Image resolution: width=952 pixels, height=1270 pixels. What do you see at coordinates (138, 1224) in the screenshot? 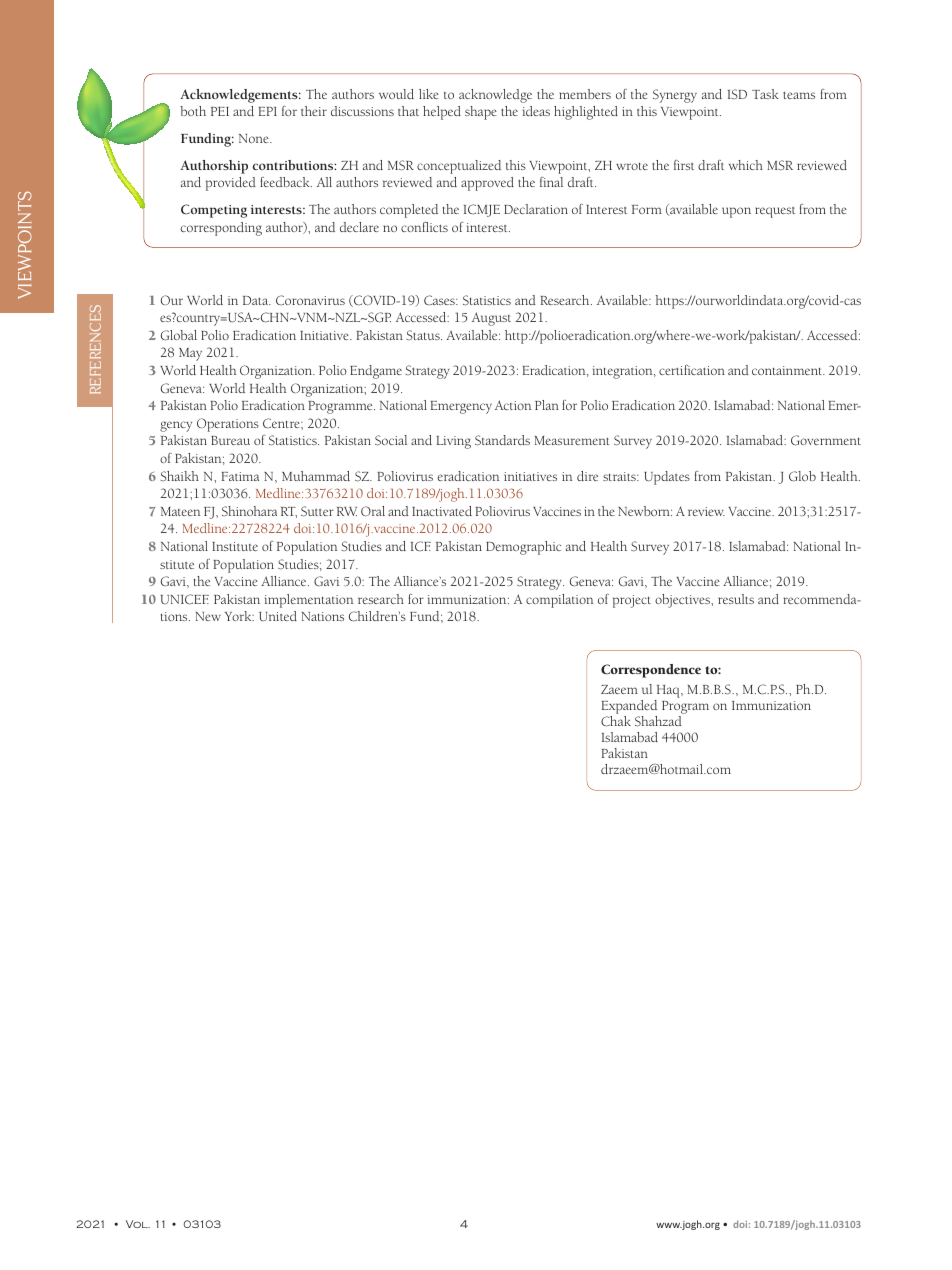
I see `Vol` at bounding box center [138, 1224].
